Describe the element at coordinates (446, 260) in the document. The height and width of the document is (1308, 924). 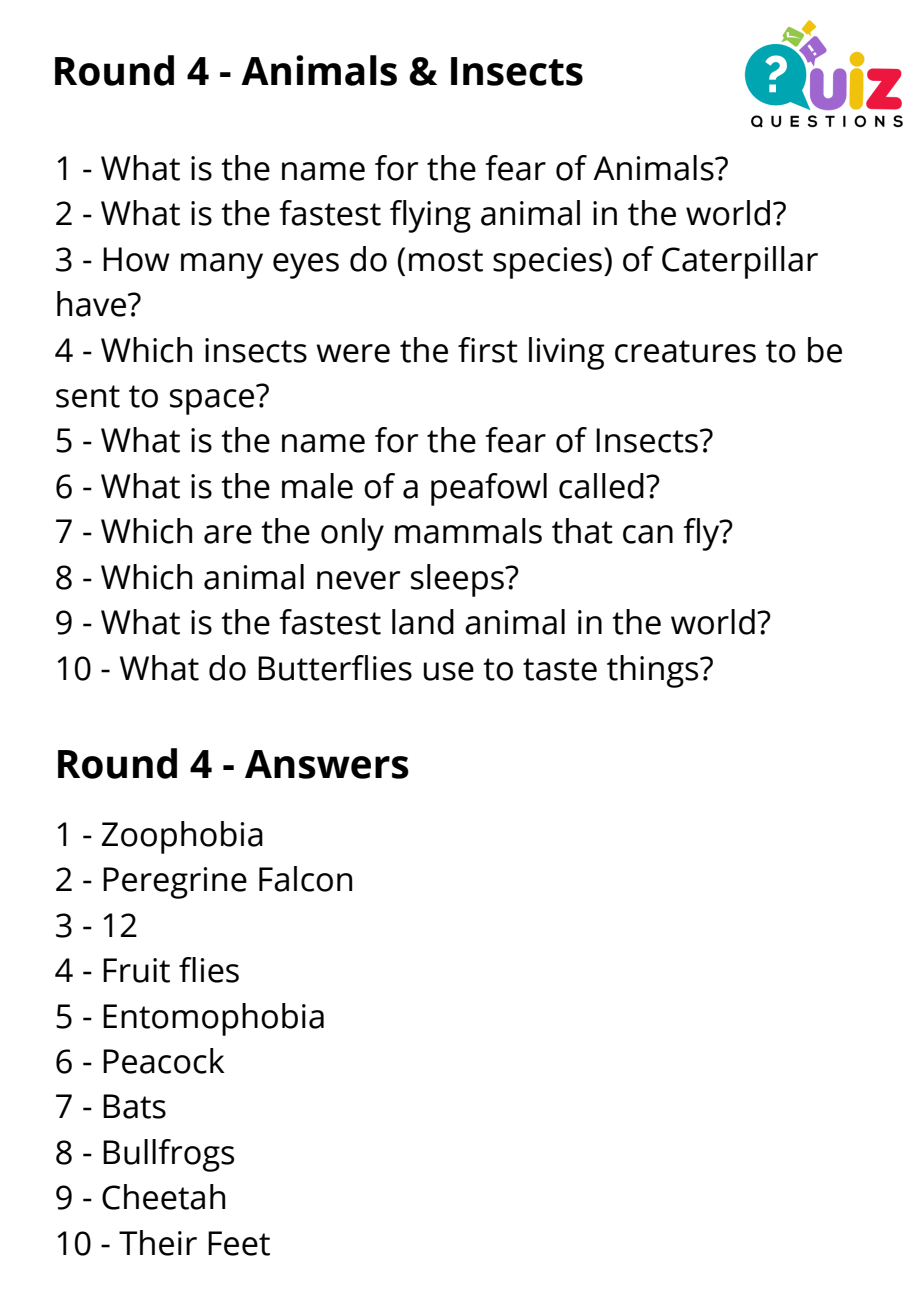
I see `most` at that location.
